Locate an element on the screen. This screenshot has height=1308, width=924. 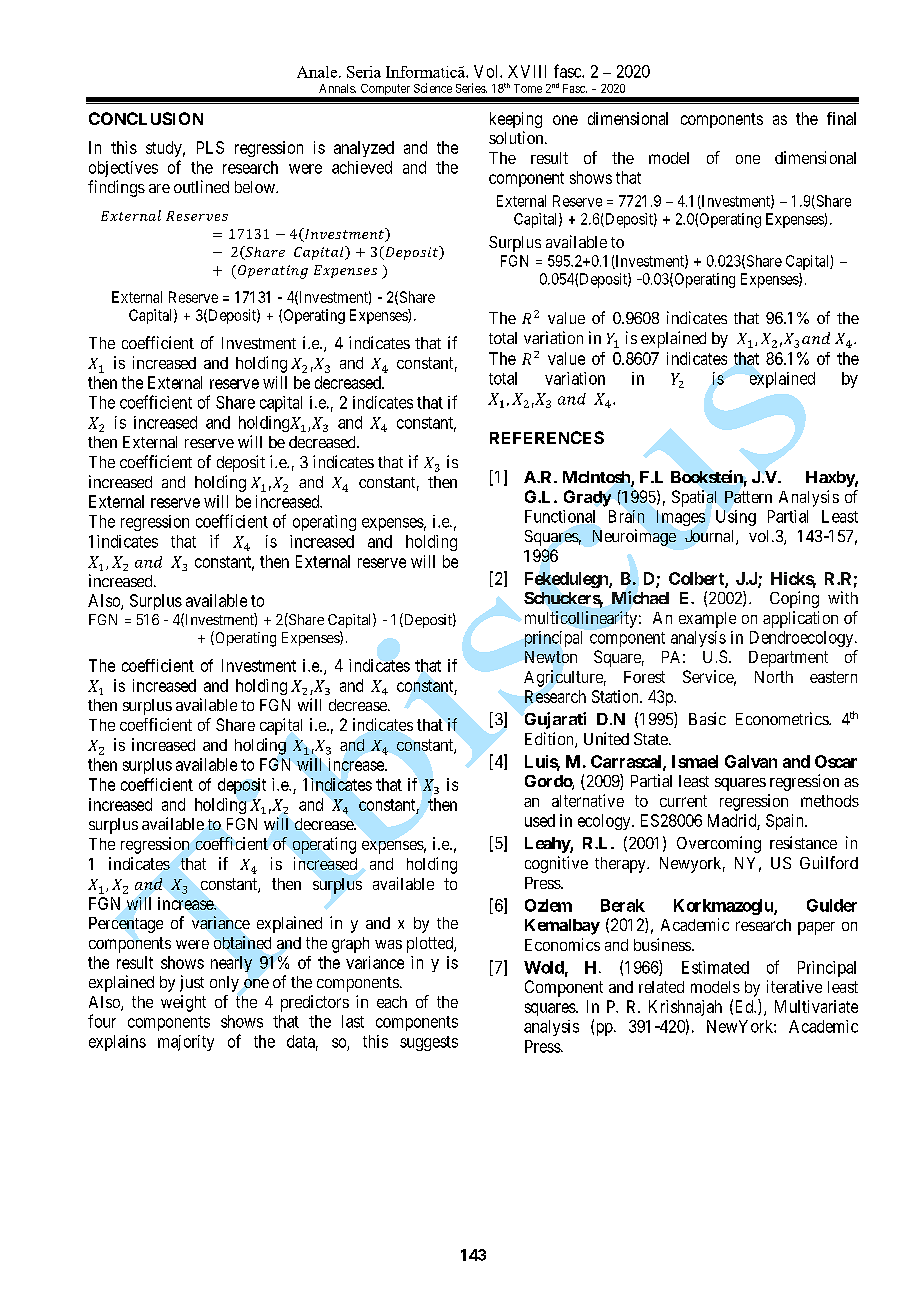
Science is located at coordinates (433, 88).
